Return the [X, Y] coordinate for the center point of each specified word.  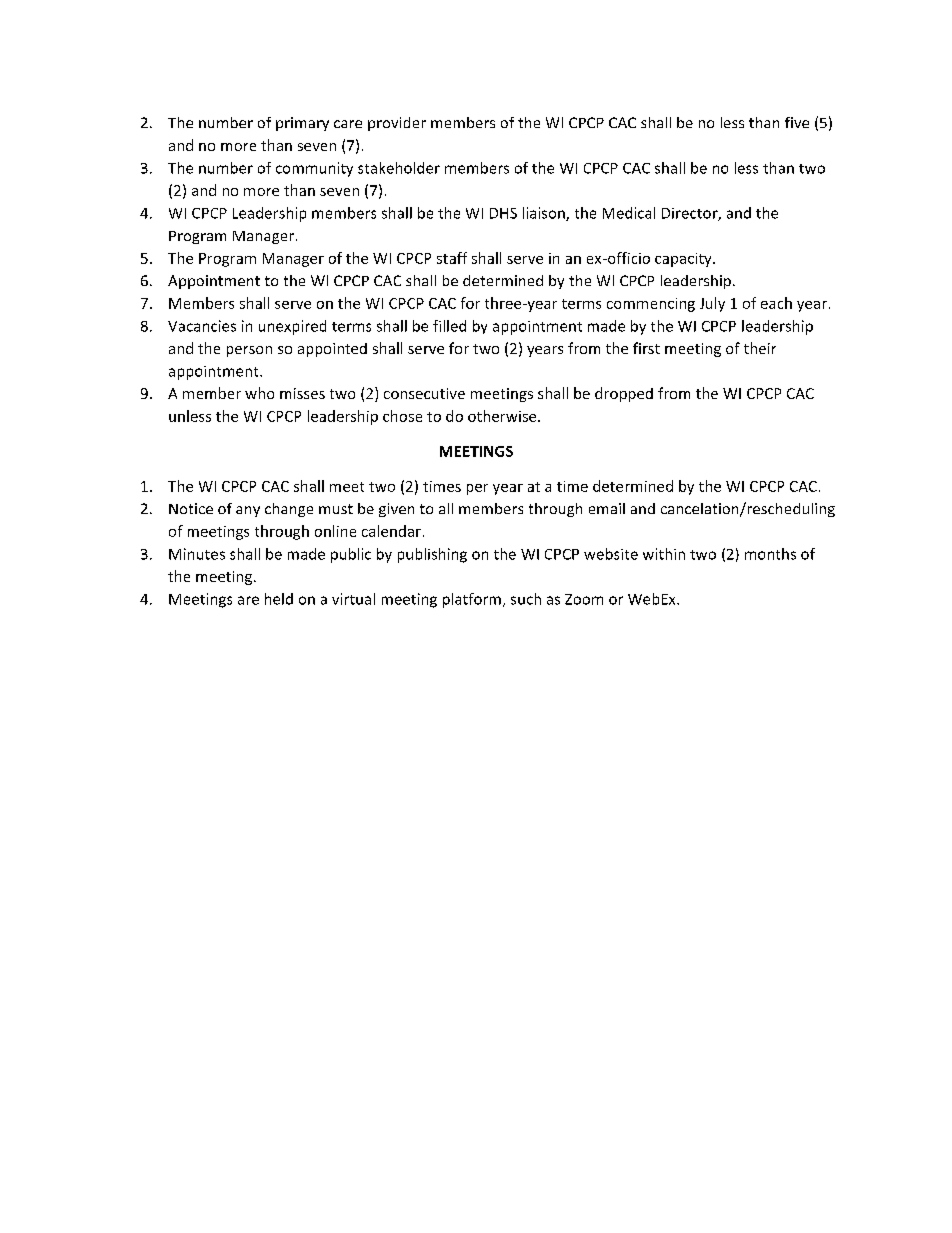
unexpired [292, 327]
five [797, 122]
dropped [624, 394]
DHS [503, 213]
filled [449, 326]
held [279, 599]
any [248, 511]
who [259, 393]
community [314, 169]
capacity [684, 260]
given [396, 510]
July [712, 304]
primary [302, 124]
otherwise [503, 416]
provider [397, 124]
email [607, 508]
